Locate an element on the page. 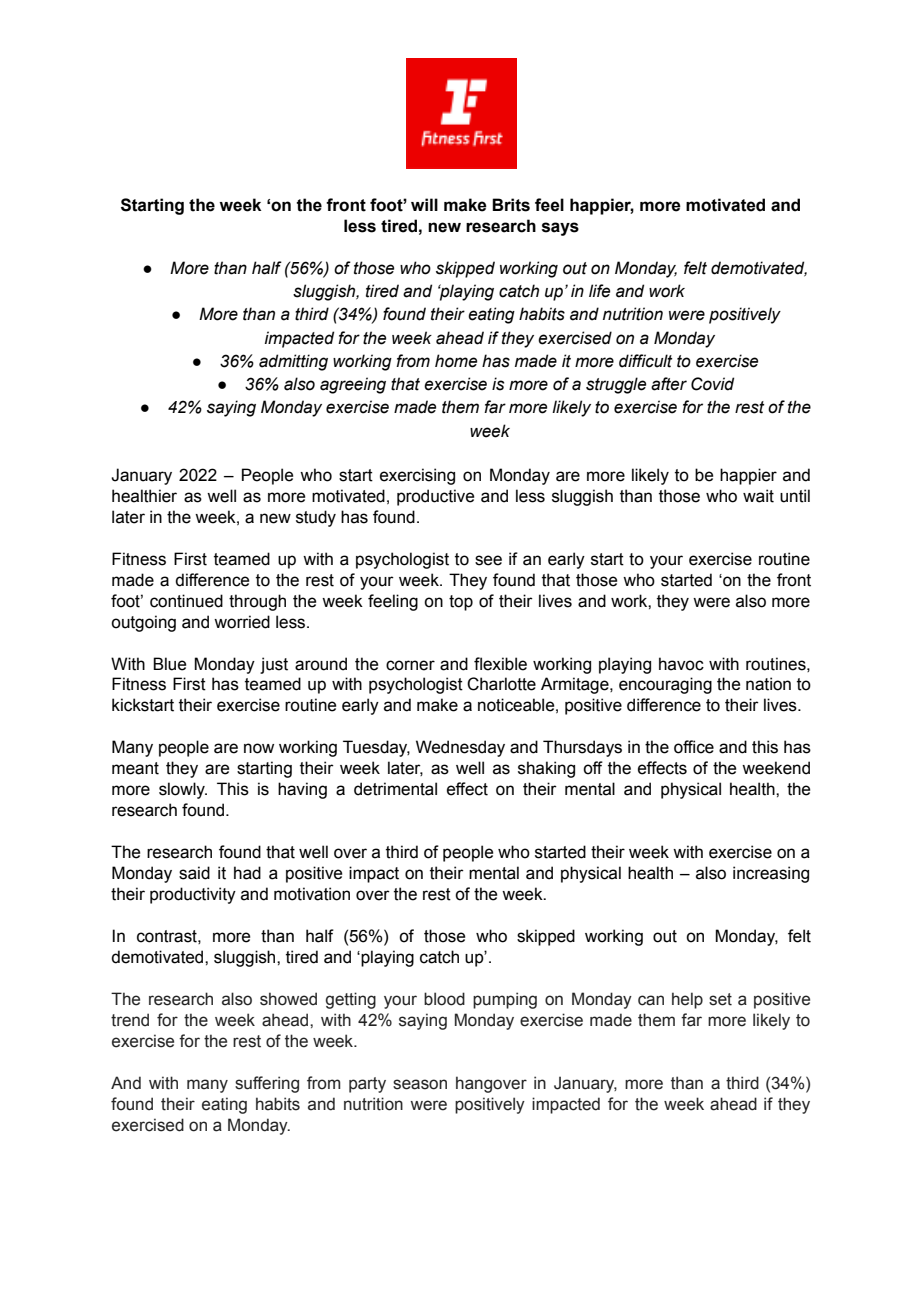  study is located at coordinates (316, 518).
